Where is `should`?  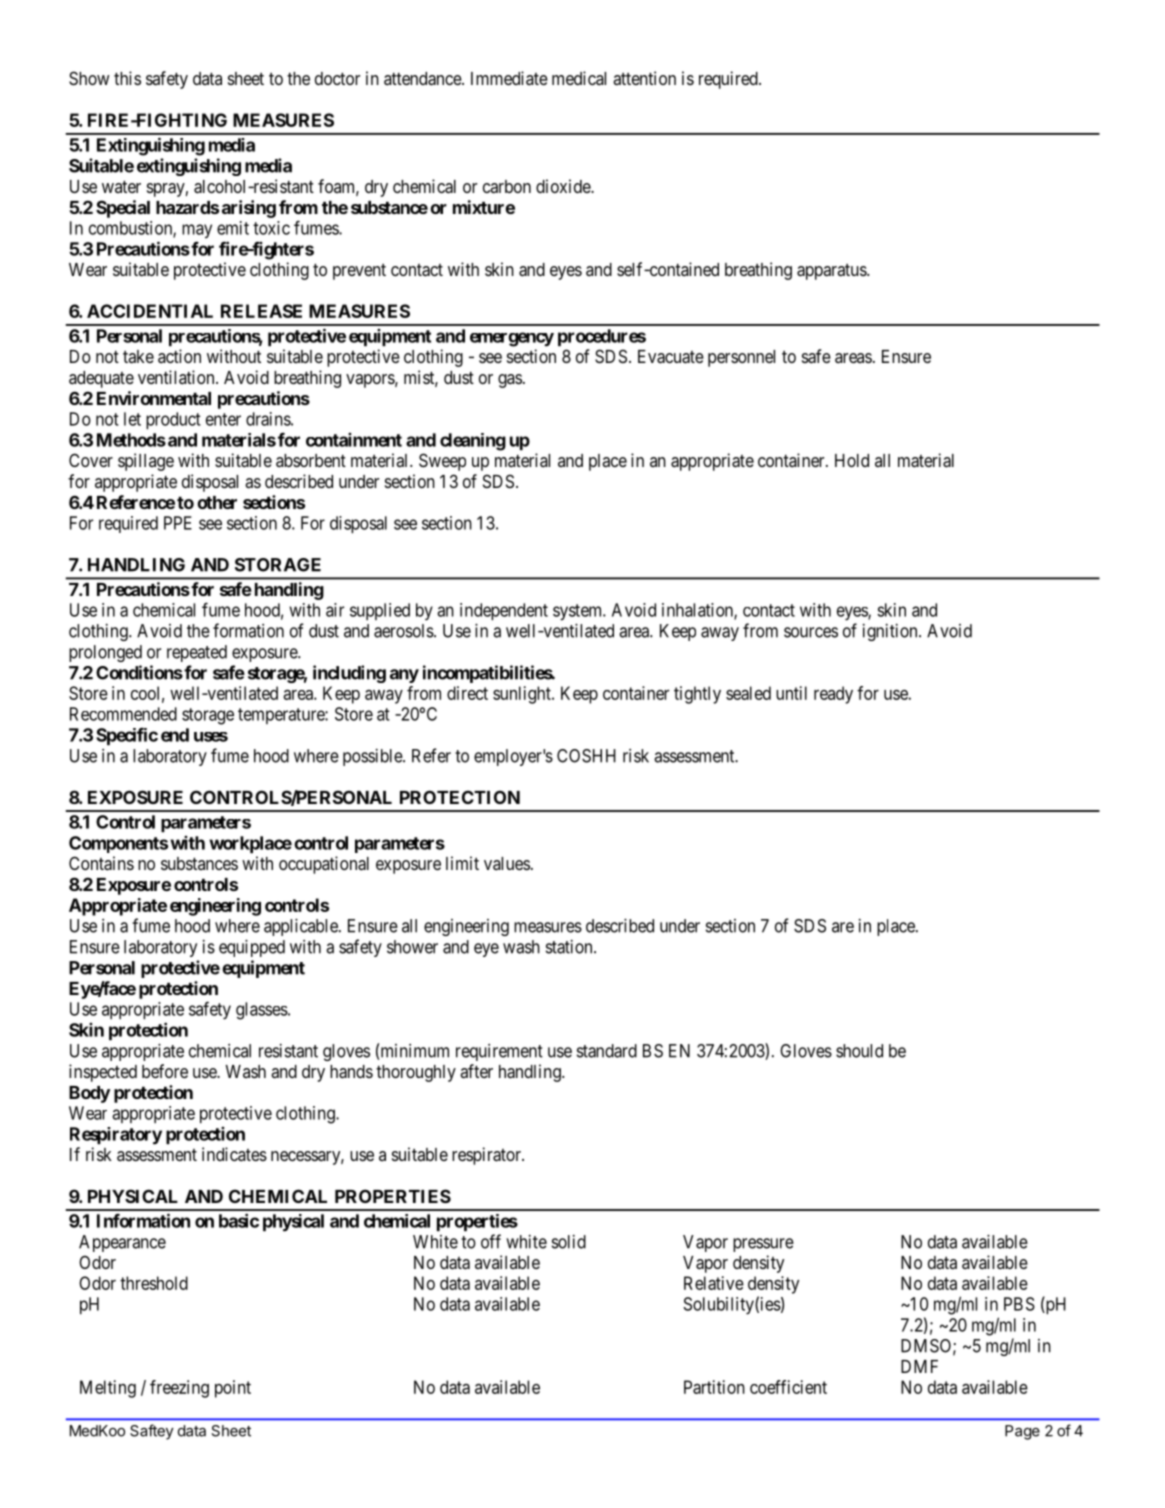 should is located at coordinates (859, 1051).
